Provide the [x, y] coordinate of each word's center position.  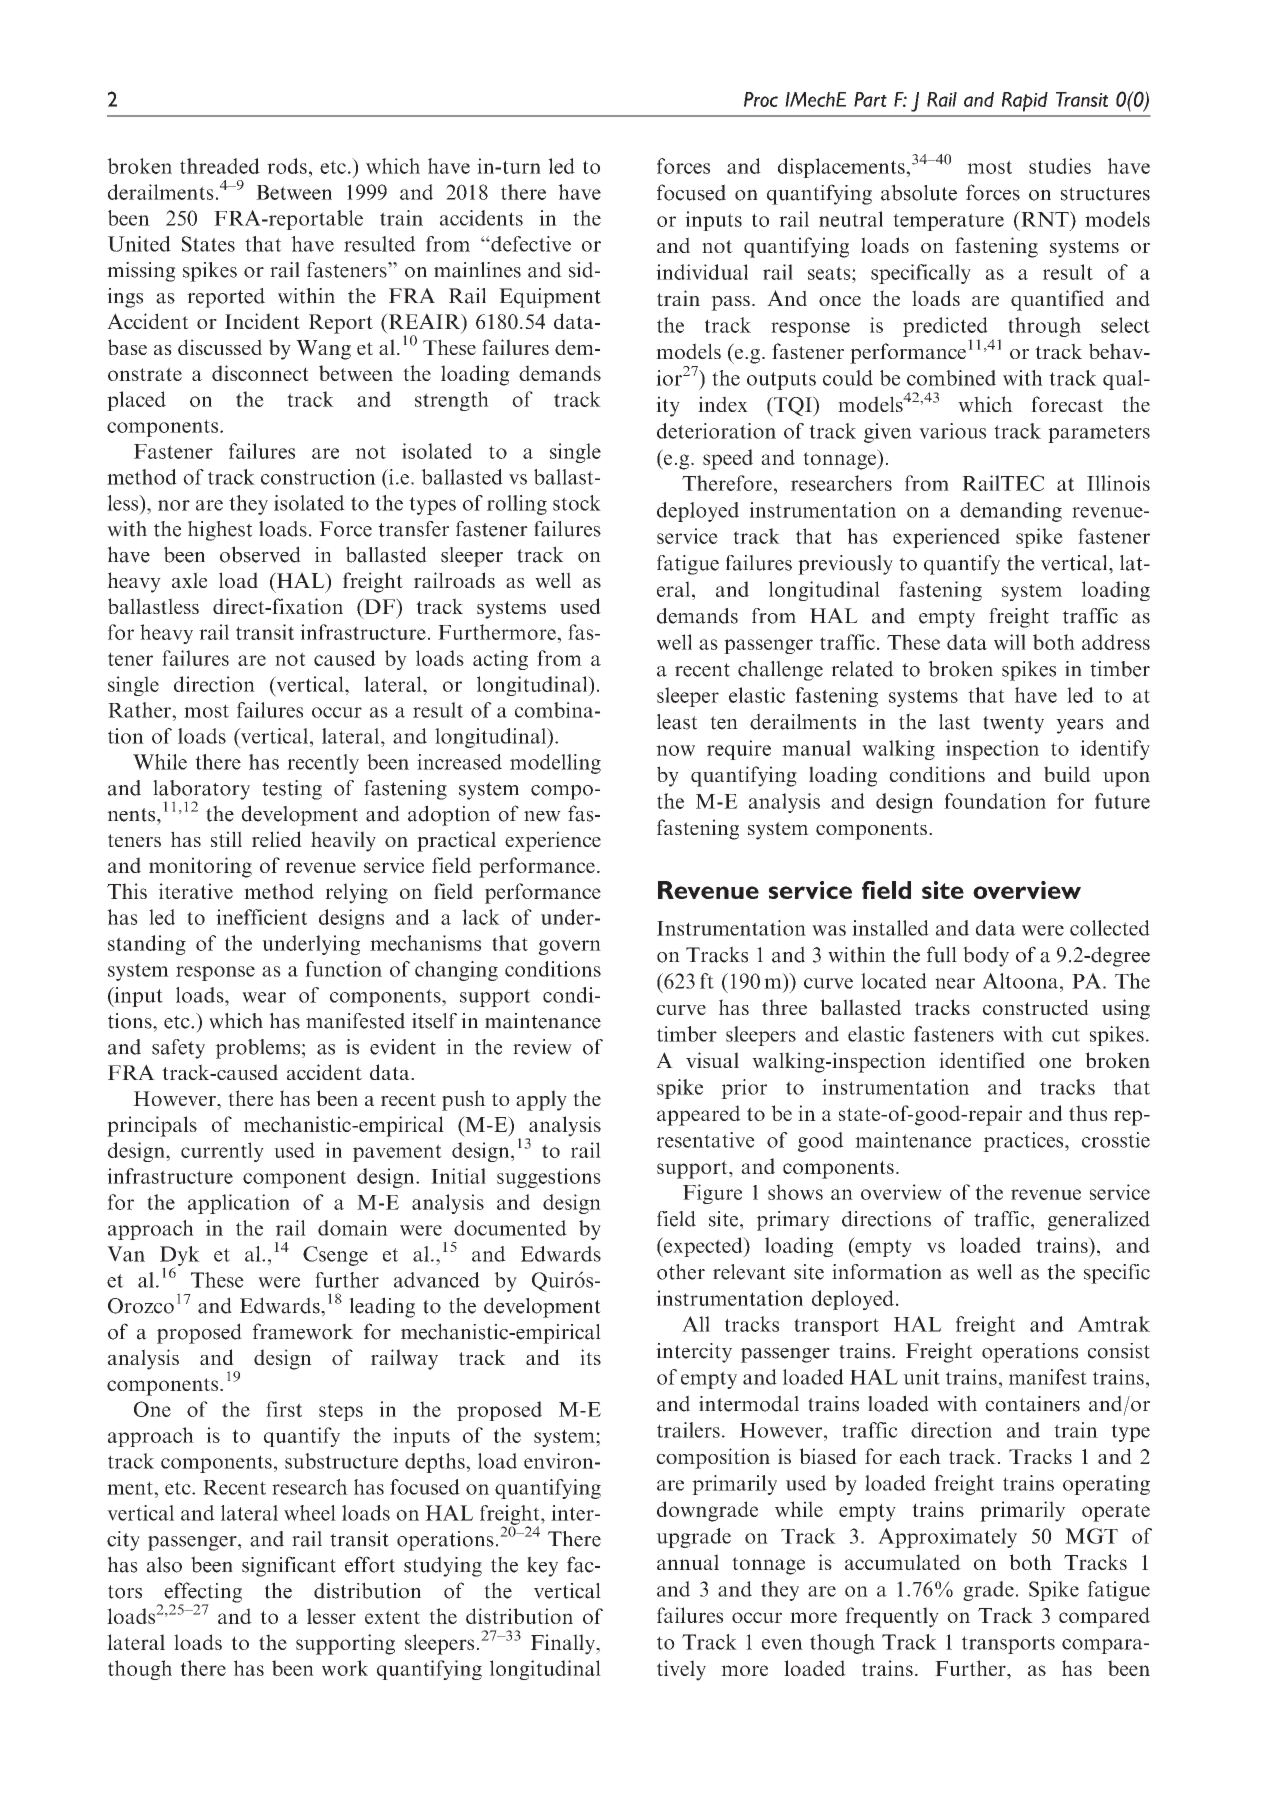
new [542, 816]
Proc [761, 99]
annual [688, 1562]
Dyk [180, 1257]
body [986, 956]
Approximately [947, 1538]
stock [577, 503]
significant [289, 1566]
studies [1060, 166]
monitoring [200, 867]
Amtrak [1114, 1324]
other [681, 1272]
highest [220, 531]
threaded [220, 166]
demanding [1011, 512]
